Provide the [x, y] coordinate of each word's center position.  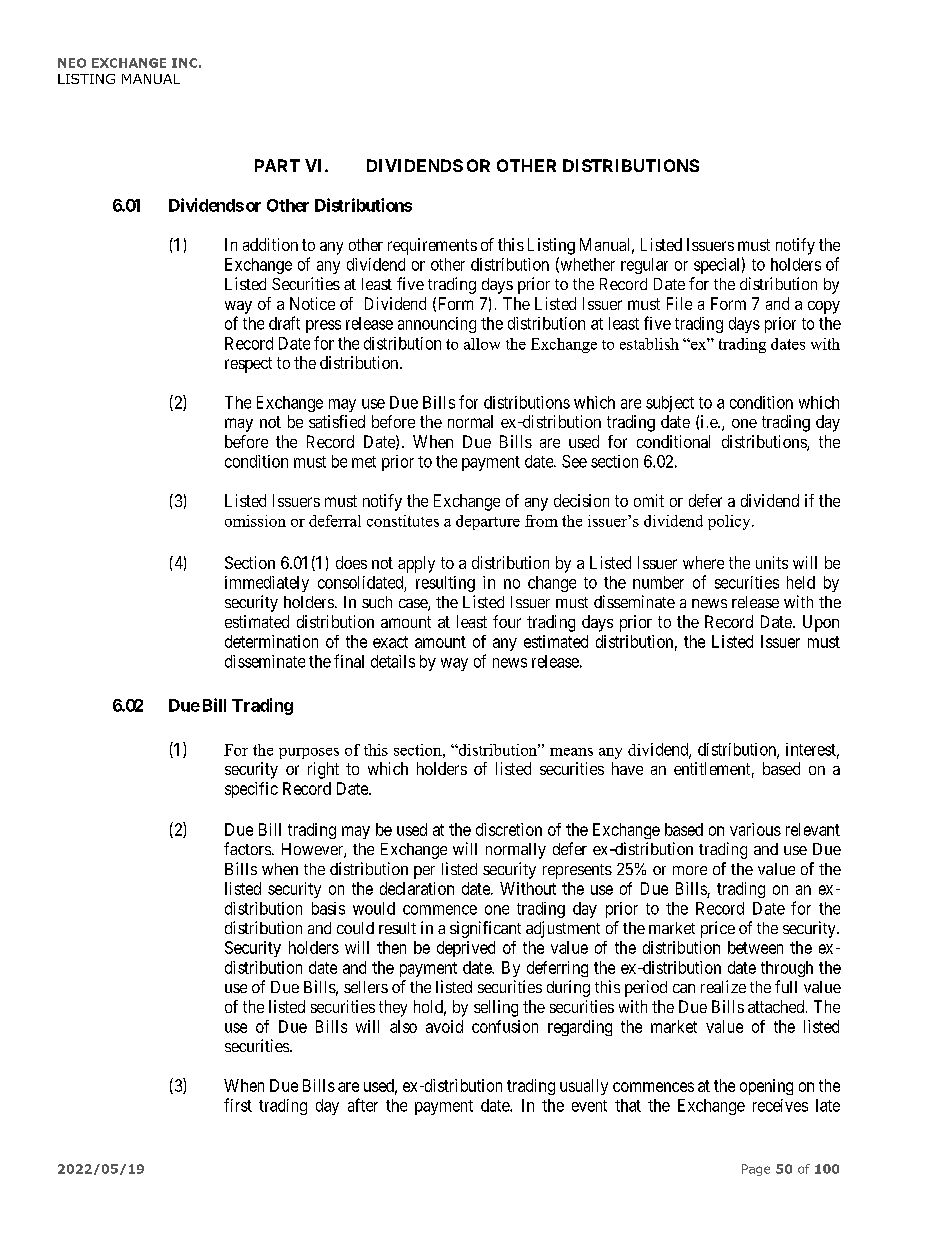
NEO [72, 63]
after [363, 1105]
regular [644, 266]
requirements [432, 246]
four [507, 621]
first [238, 1105]
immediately [267, 584]
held [801, 582]
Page [756, 1170]
